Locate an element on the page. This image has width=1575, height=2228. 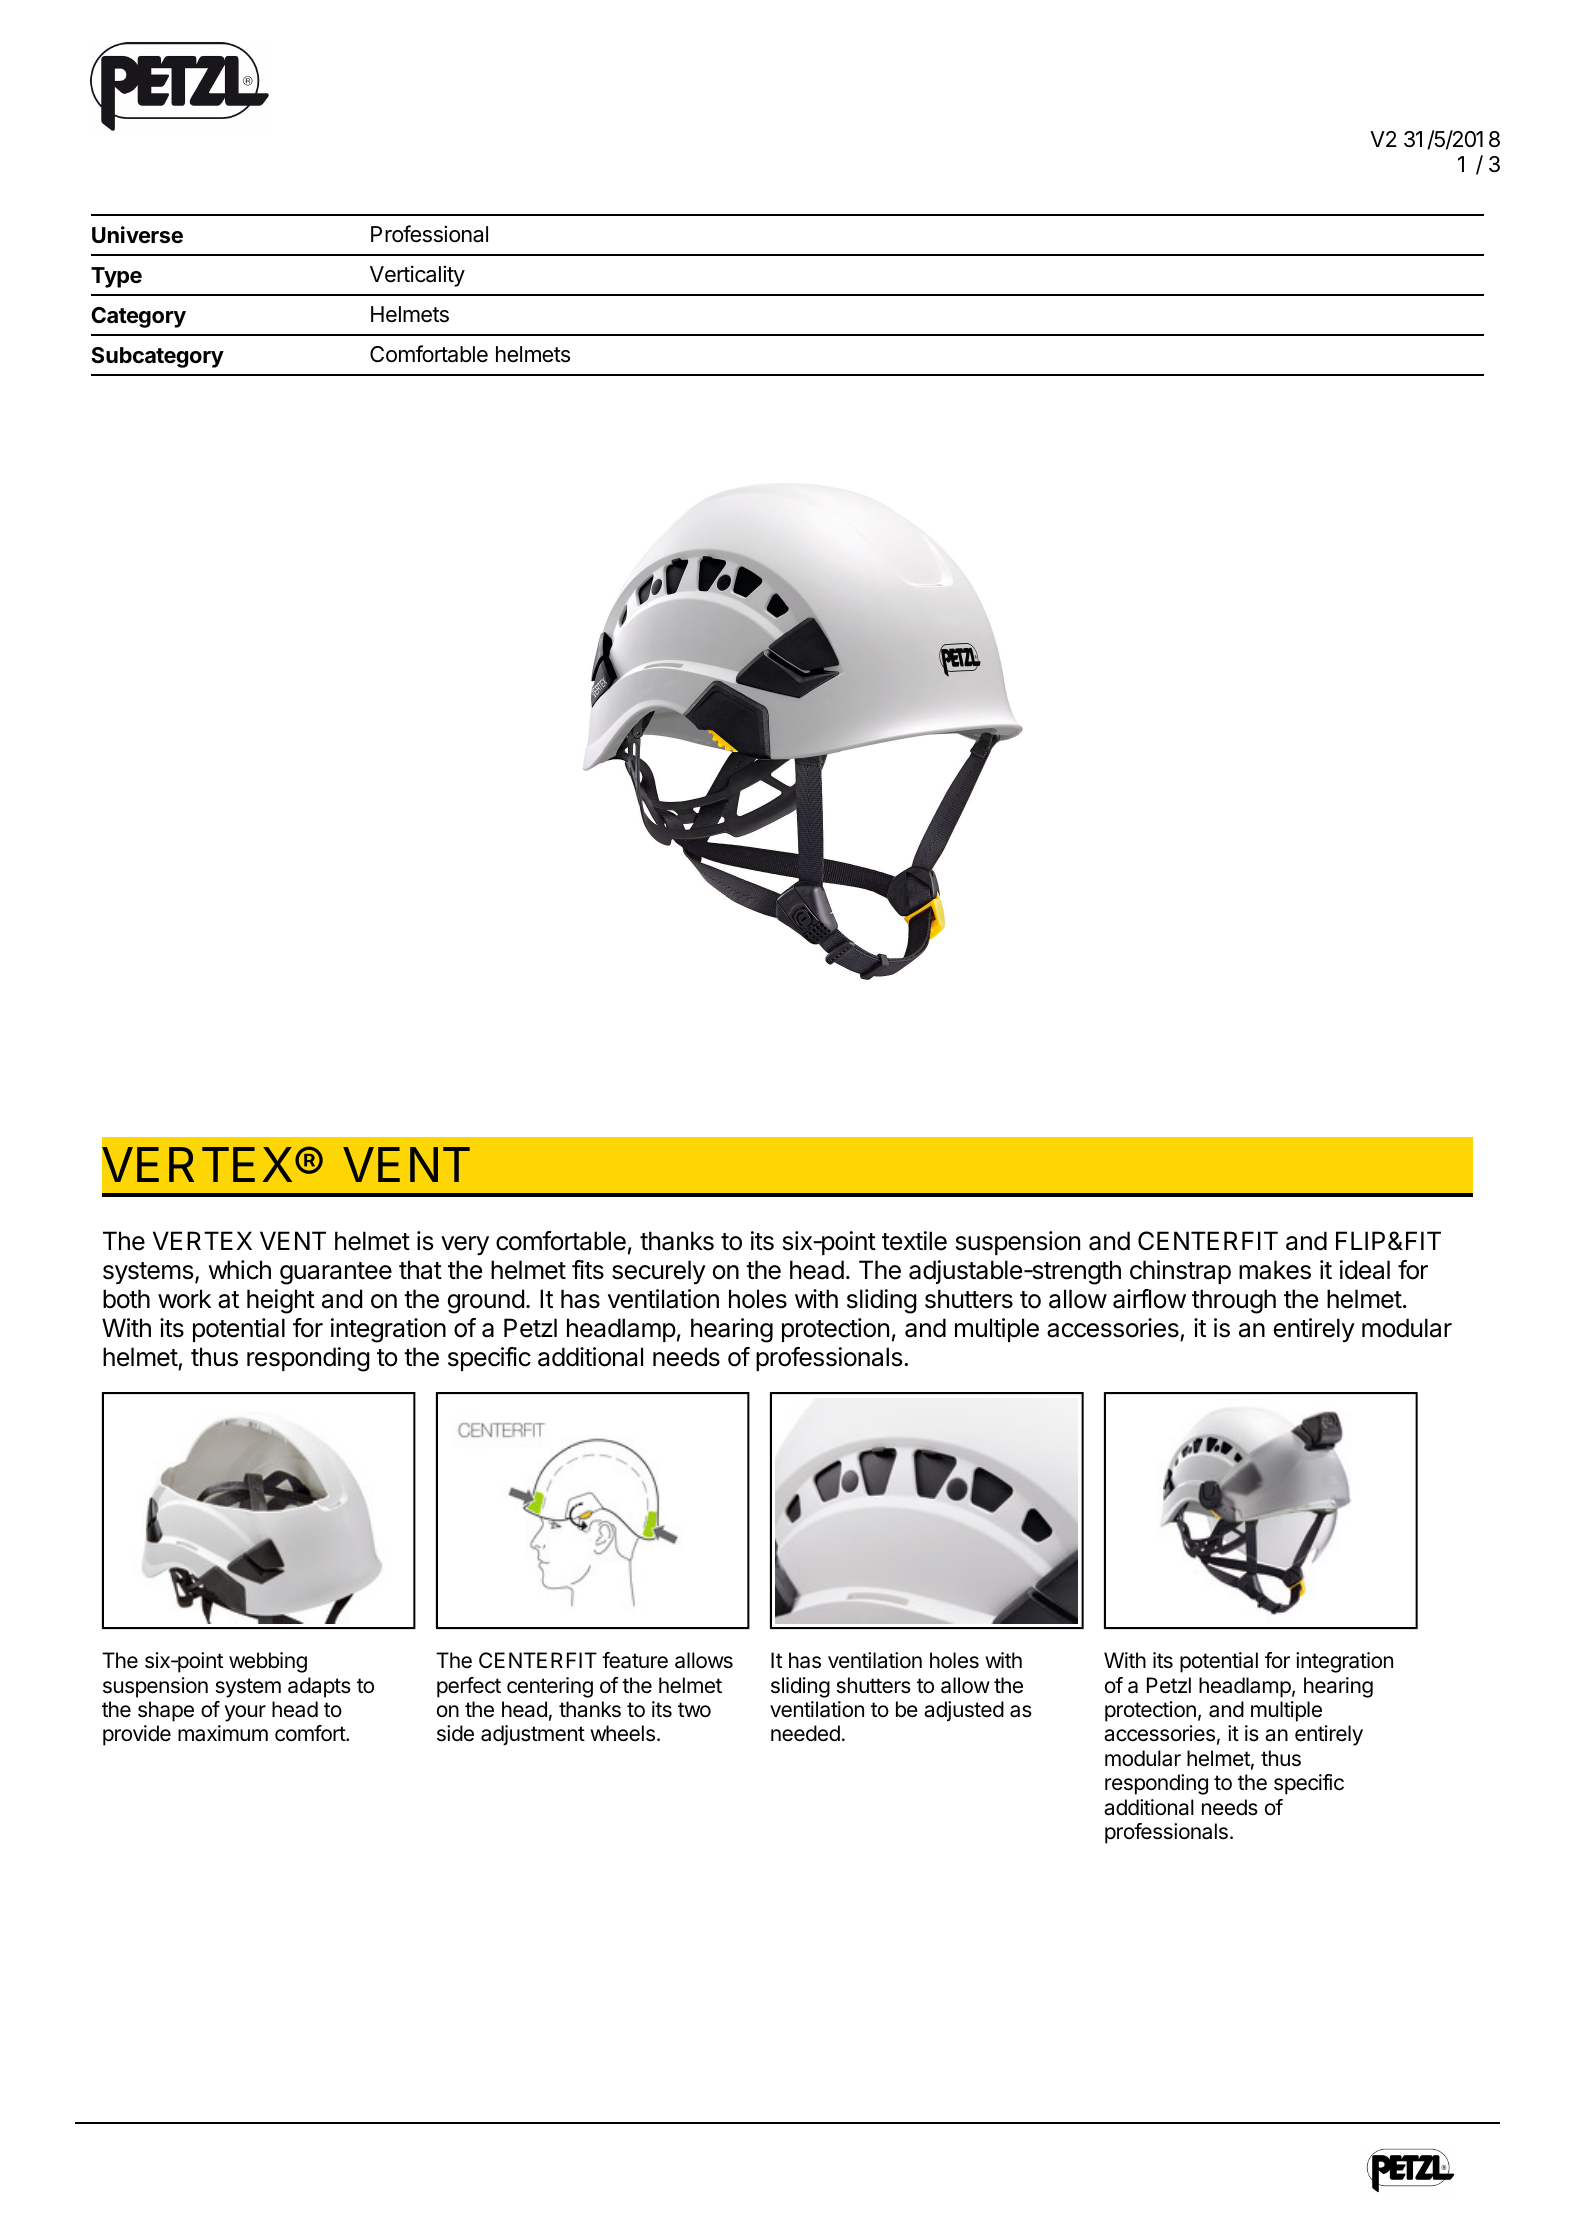
which is located at coordinates (239, 1270).
